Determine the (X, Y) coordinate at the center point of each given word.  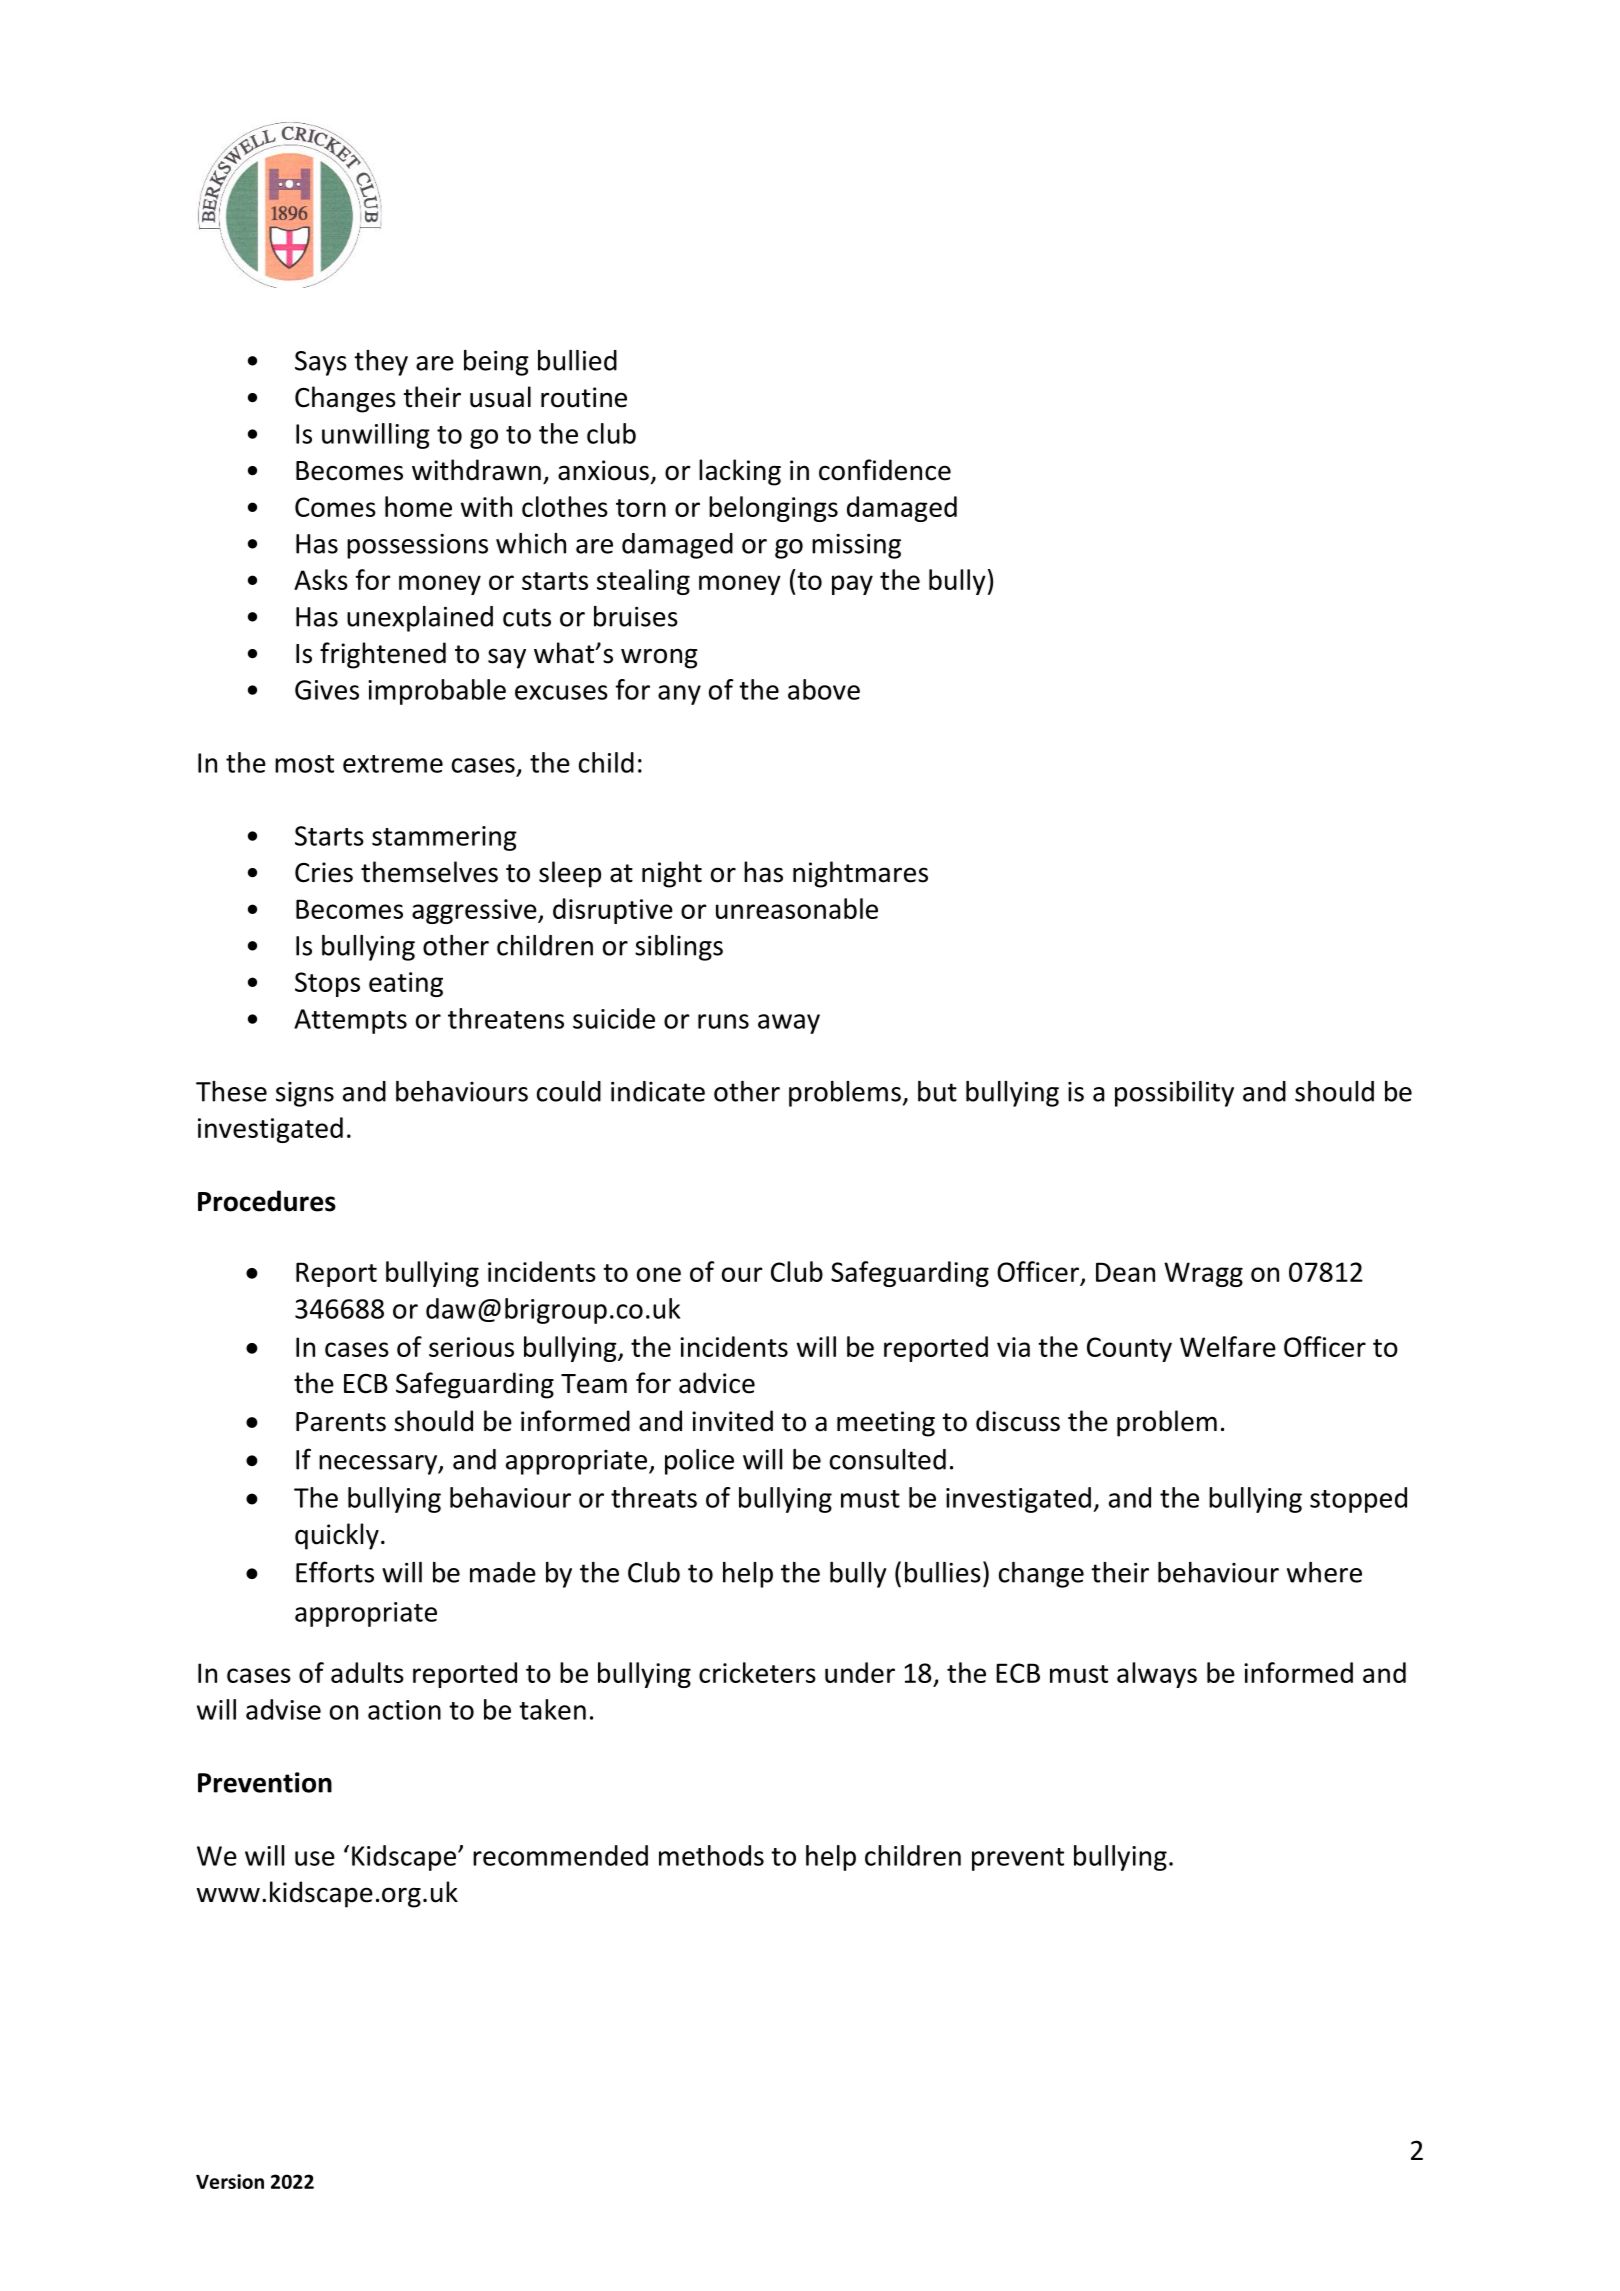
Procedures (267, 1201)
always (1157, 1675)
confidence (885, 470)
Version (230, 2181)
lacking (740, 472)
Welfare (1228, 1346)
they (381, 363)
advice (717, 1383)
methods (711, 1855)
